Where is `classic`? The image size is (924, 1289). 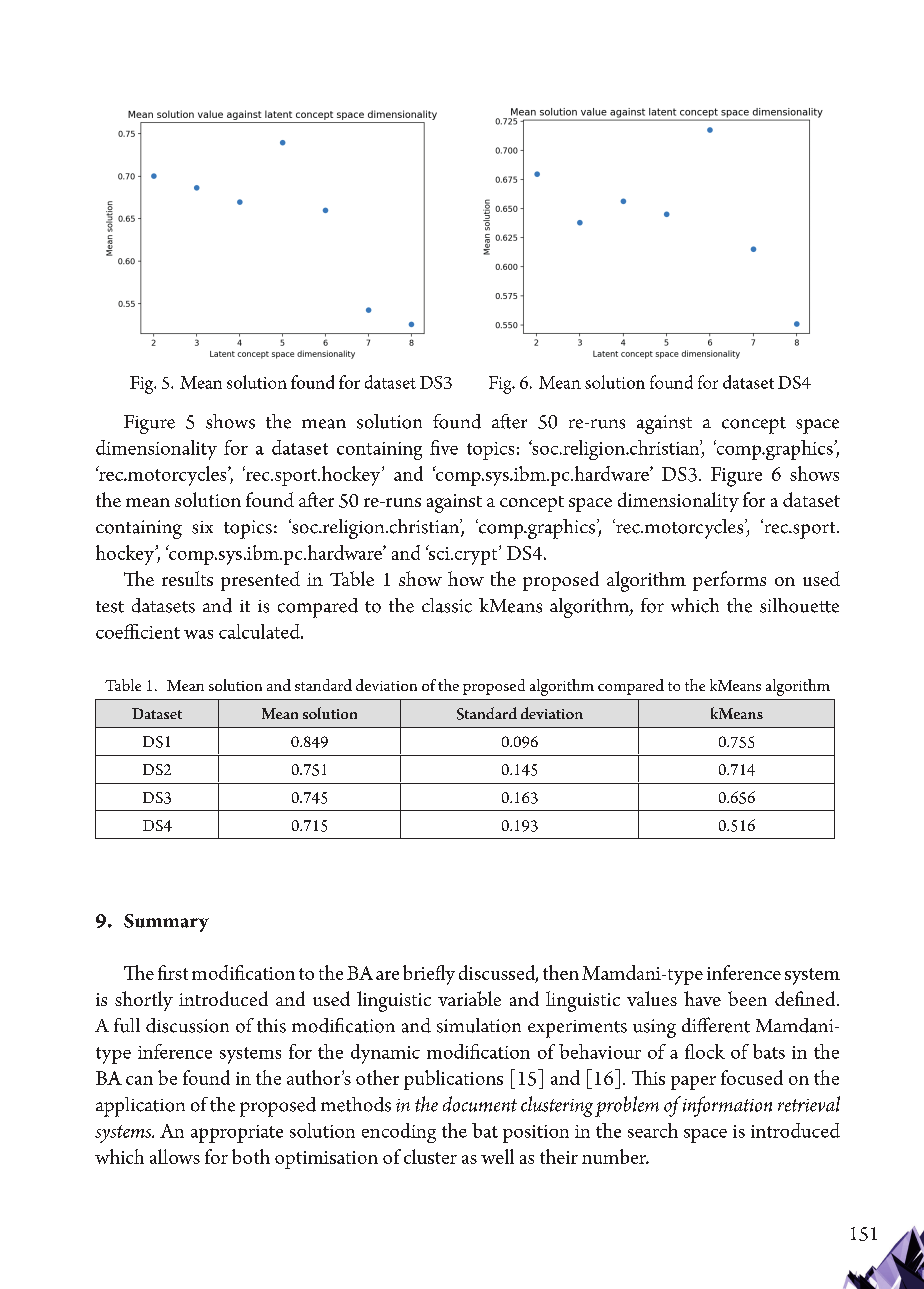
classic is located at coordinates (447, 605).
